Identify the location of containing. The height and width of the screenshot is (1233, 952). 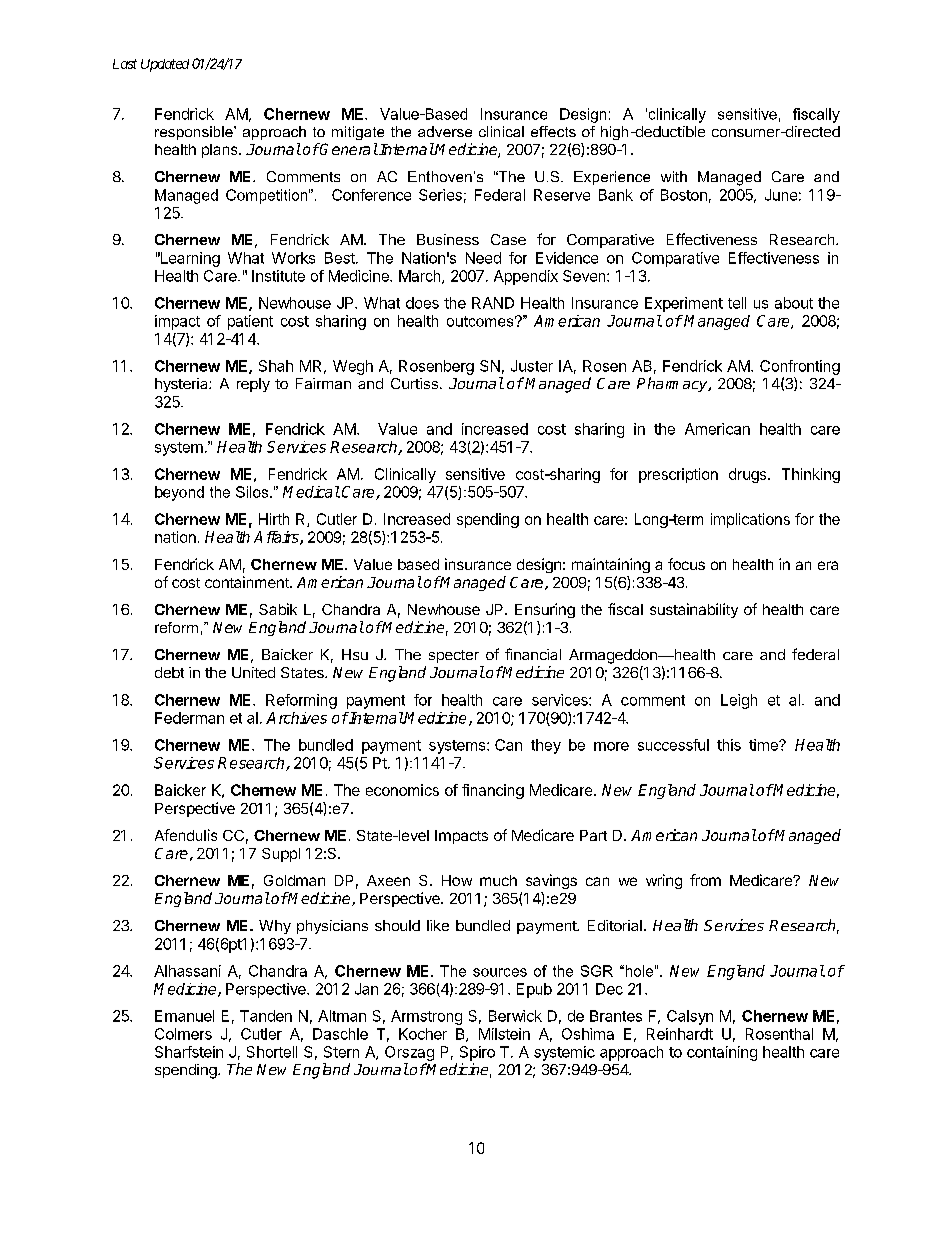
(722, 1053).
